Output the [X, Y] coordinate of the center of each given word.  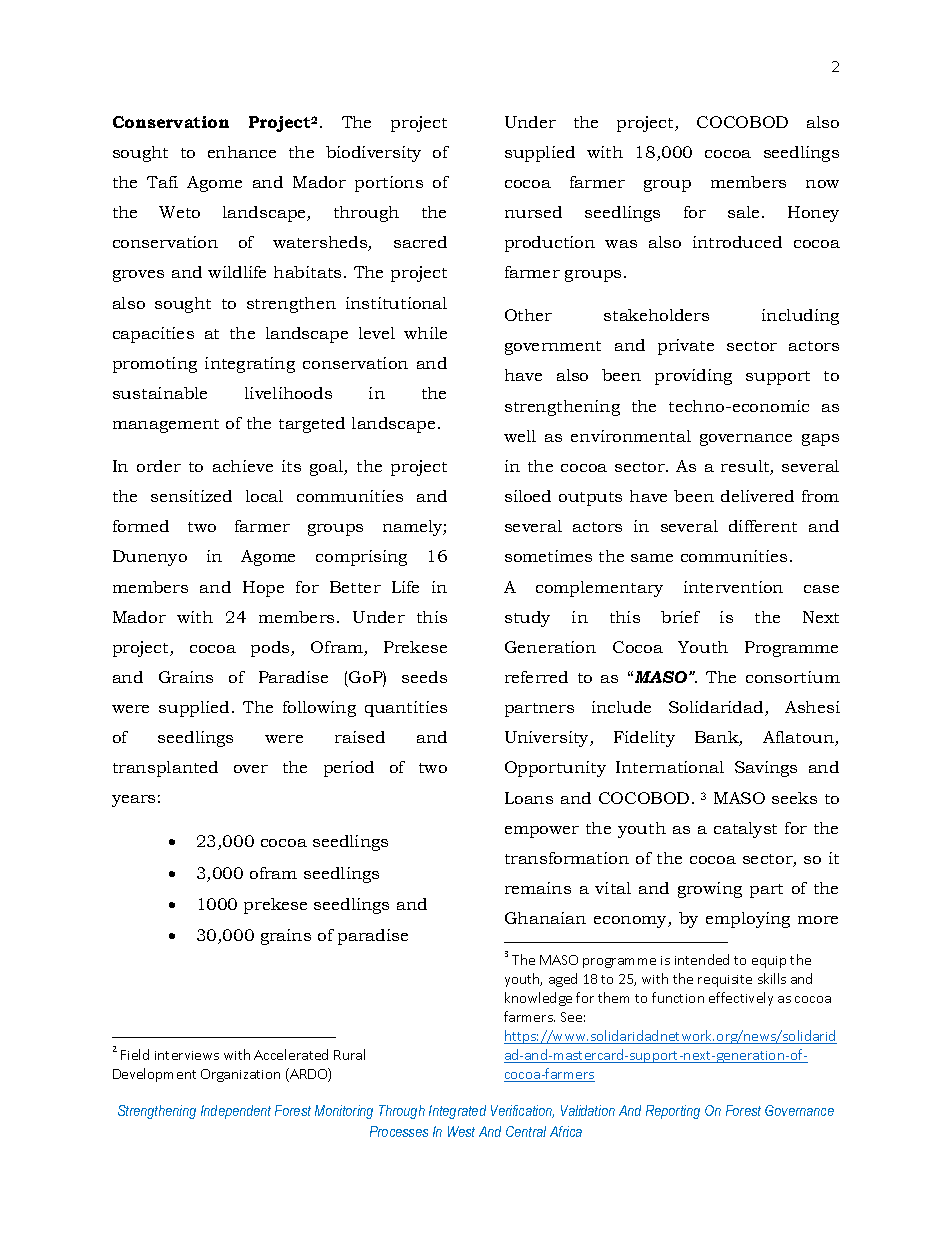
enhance [242, 152]
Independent [236, 1112]
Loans [529, 798]
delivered [757, 496]
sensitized [191, 496]
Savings [766, 769]
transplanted [165, 769]
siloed [528, 496]
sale [743, 212]
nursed [533, 212]
